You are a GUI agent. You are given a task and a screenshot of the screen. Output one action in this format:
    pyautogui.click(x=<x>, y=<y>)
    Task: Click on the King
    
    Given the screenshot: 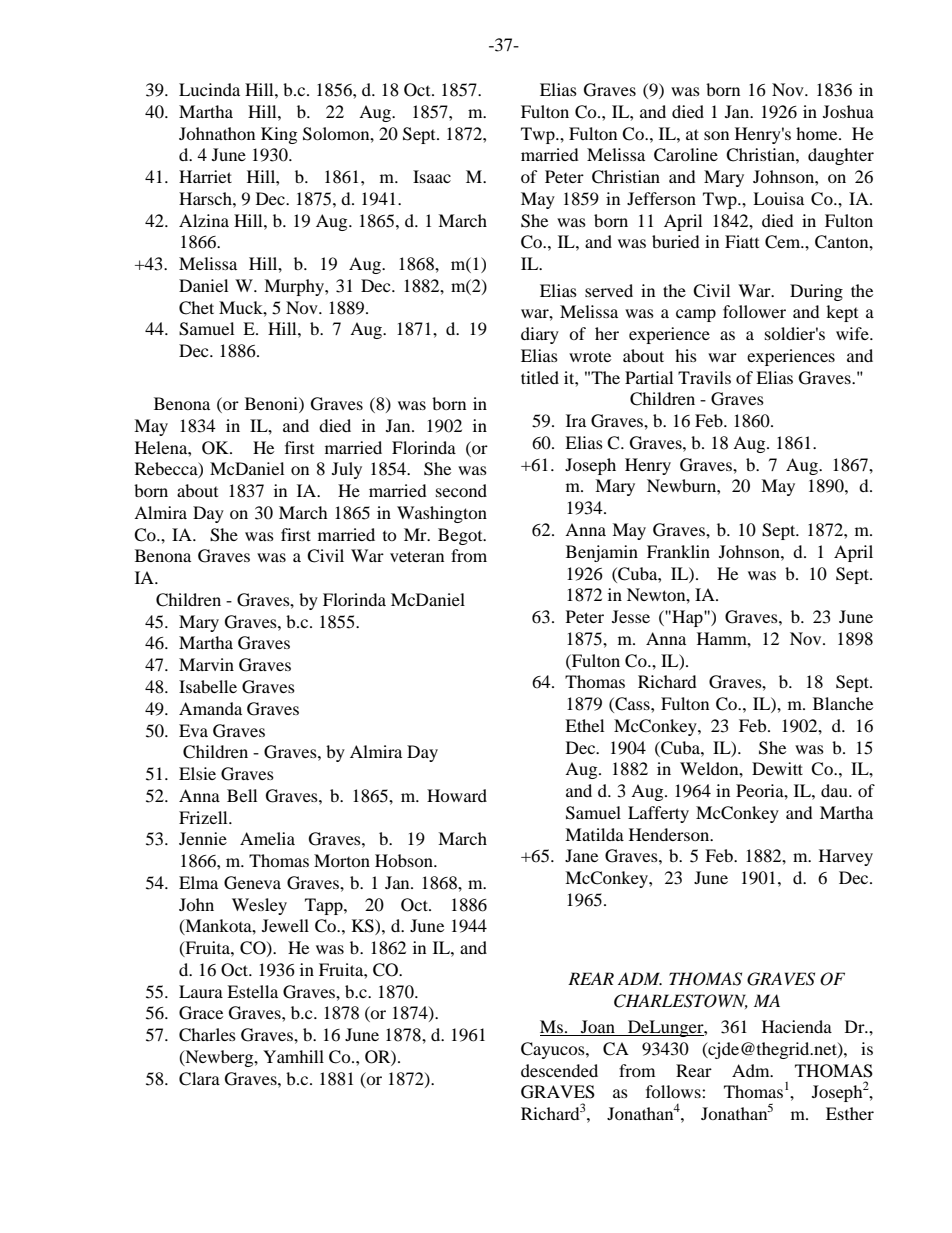 What is the action you would take?
    pyautogui.click(x=279, y=135)
